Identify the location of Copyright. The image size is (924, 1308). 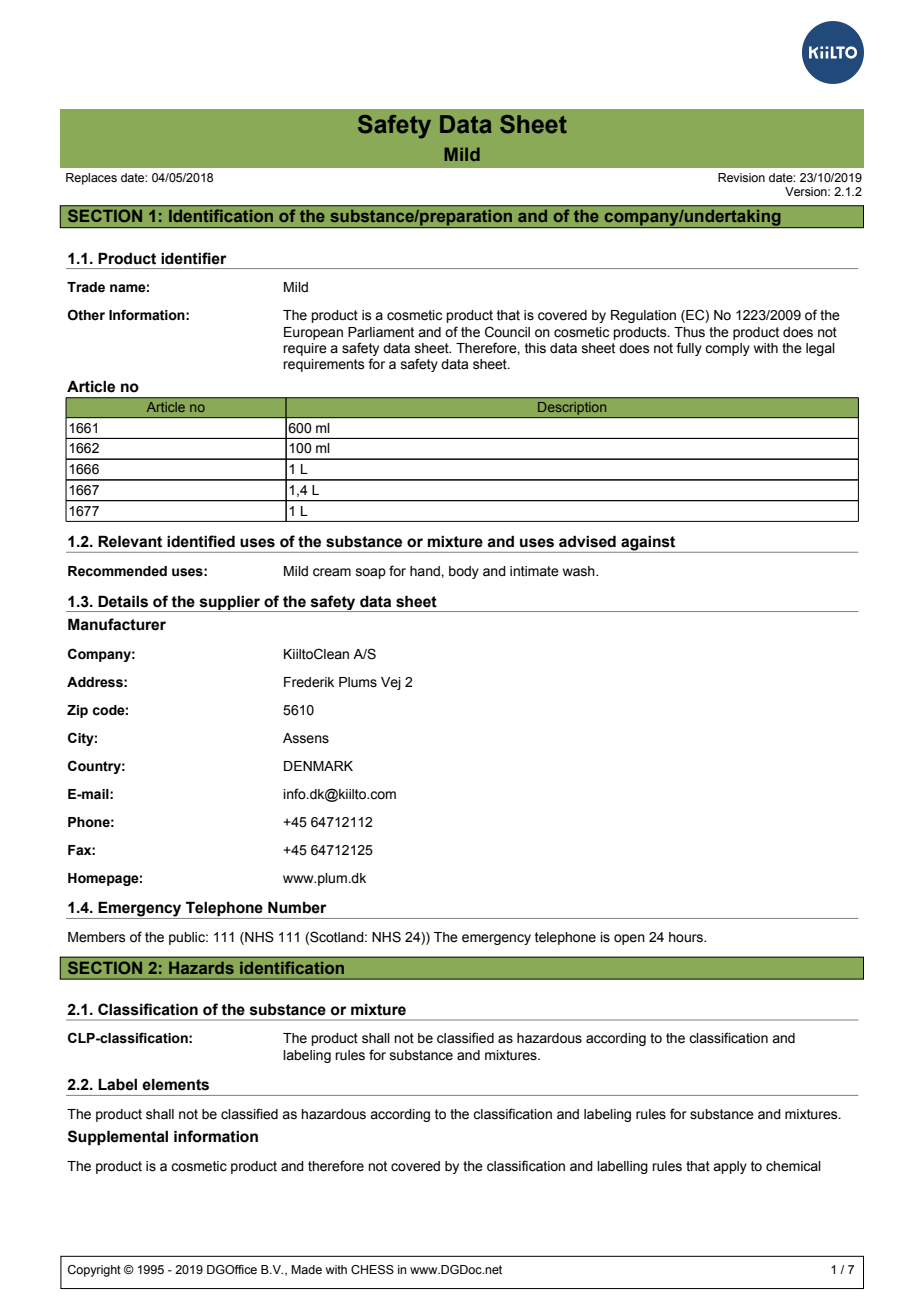
(94, 1271).
